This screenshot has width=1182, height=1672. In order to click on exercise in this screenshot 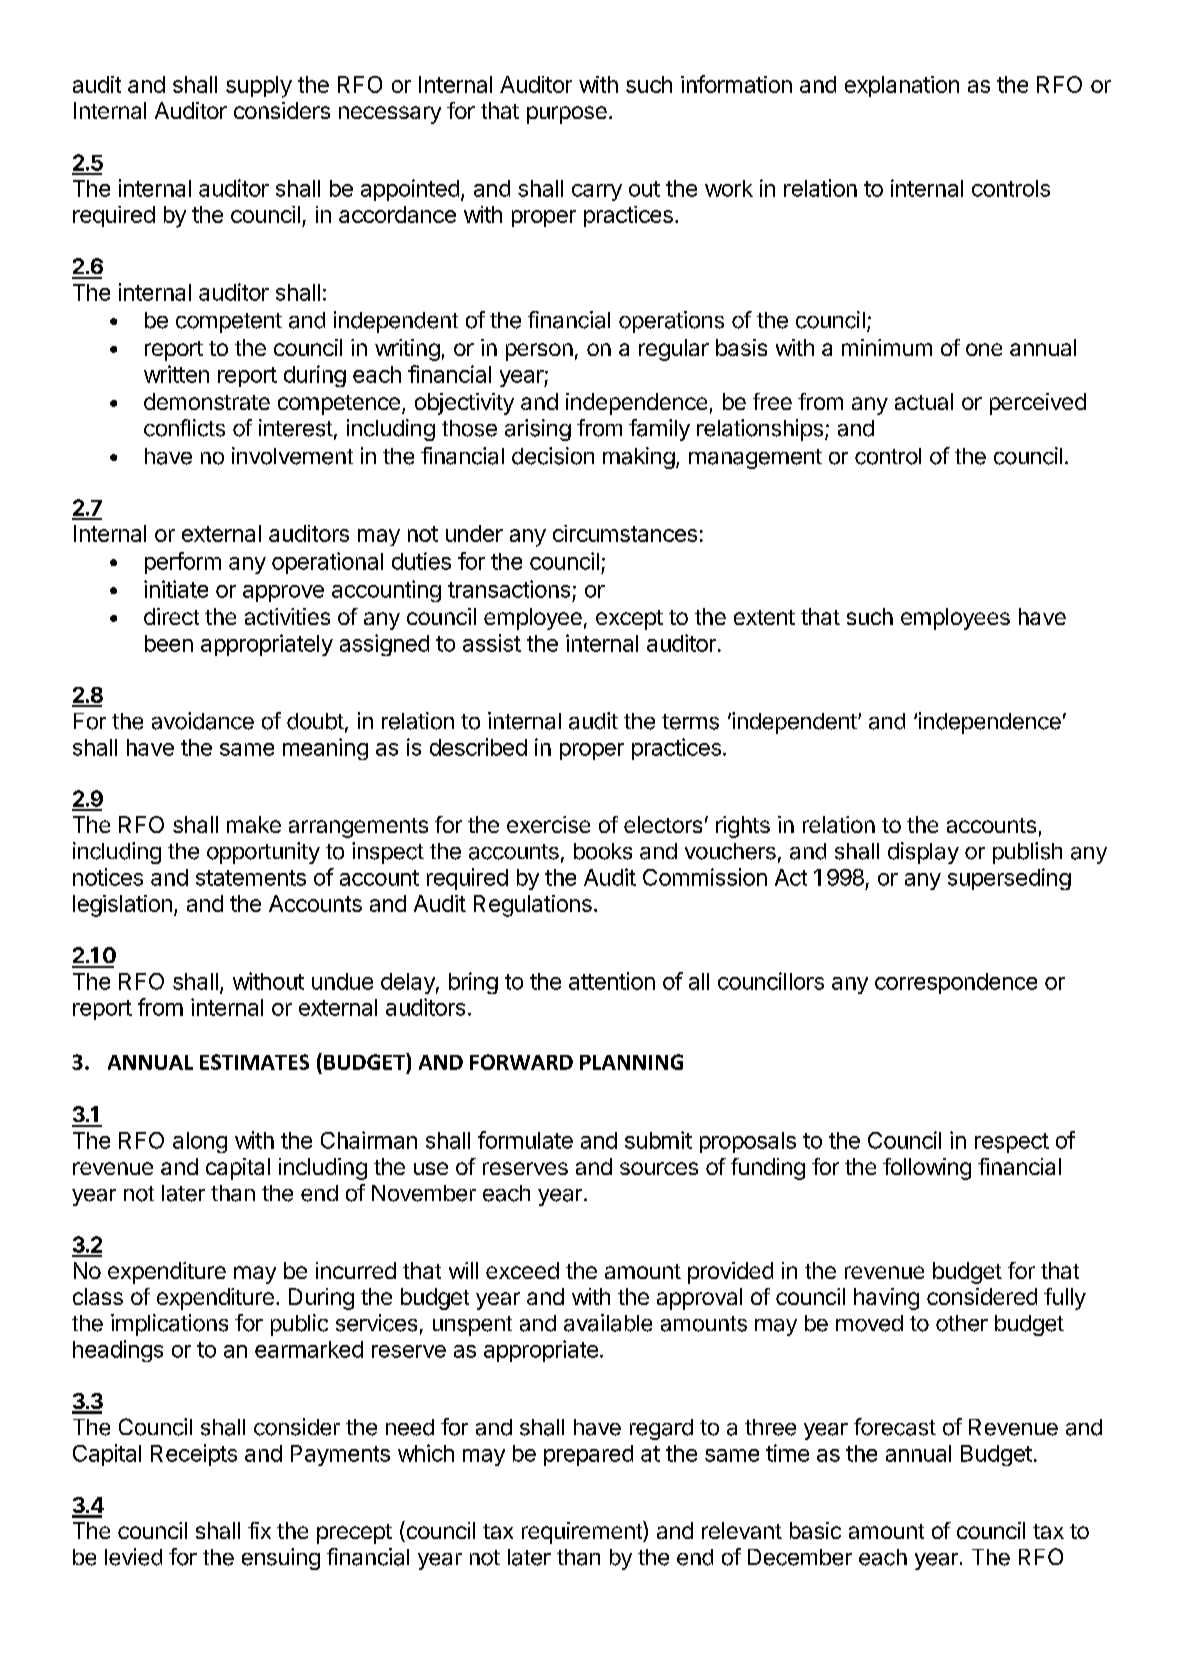, I will do `click(548, 824)`.
